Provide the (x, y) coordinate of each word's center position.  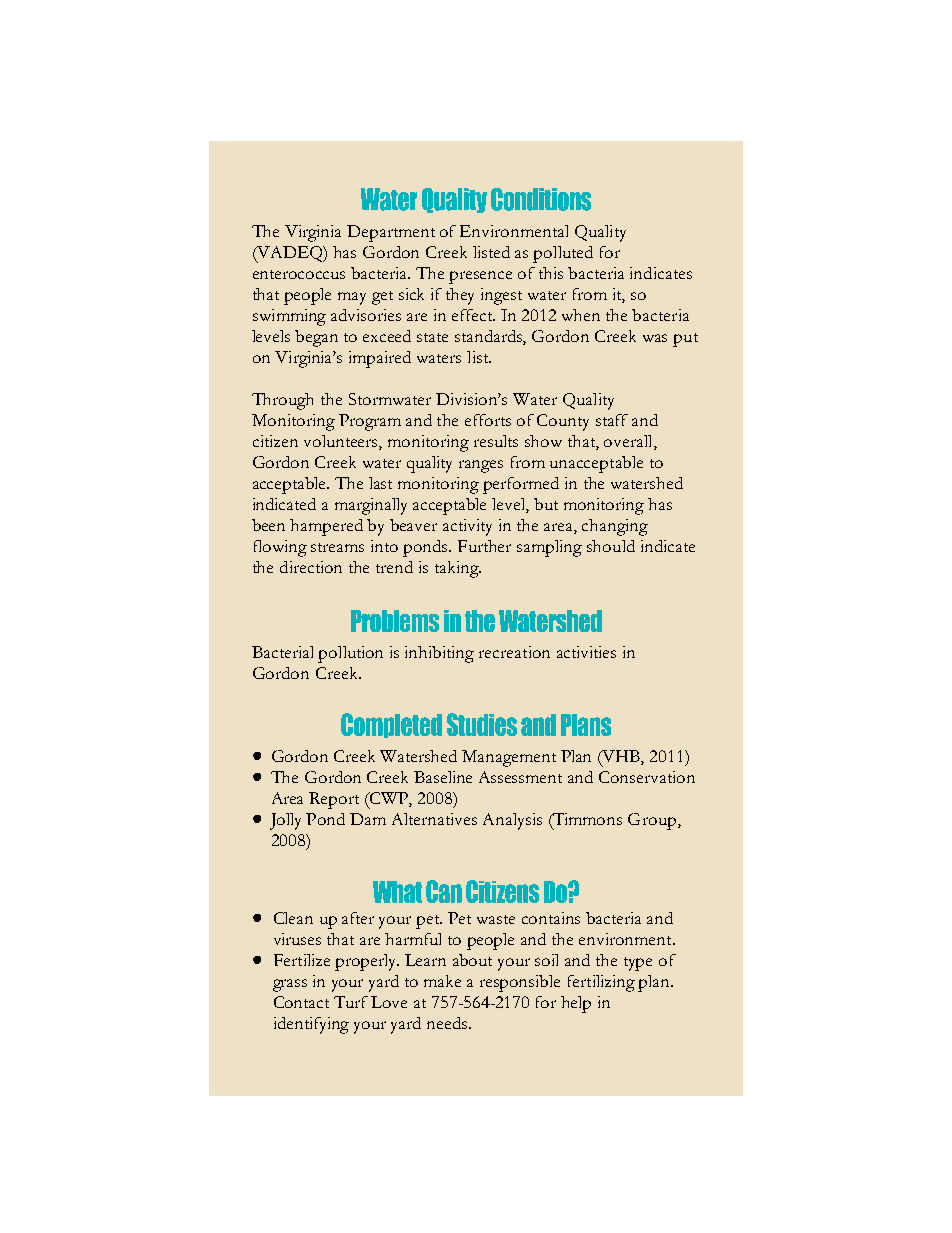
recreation (514, 652)
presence (480, 277)
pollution (350, 654)
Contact (301, 1002)
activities (586, 652)
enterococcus (299, 274)
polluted (563, 254)
